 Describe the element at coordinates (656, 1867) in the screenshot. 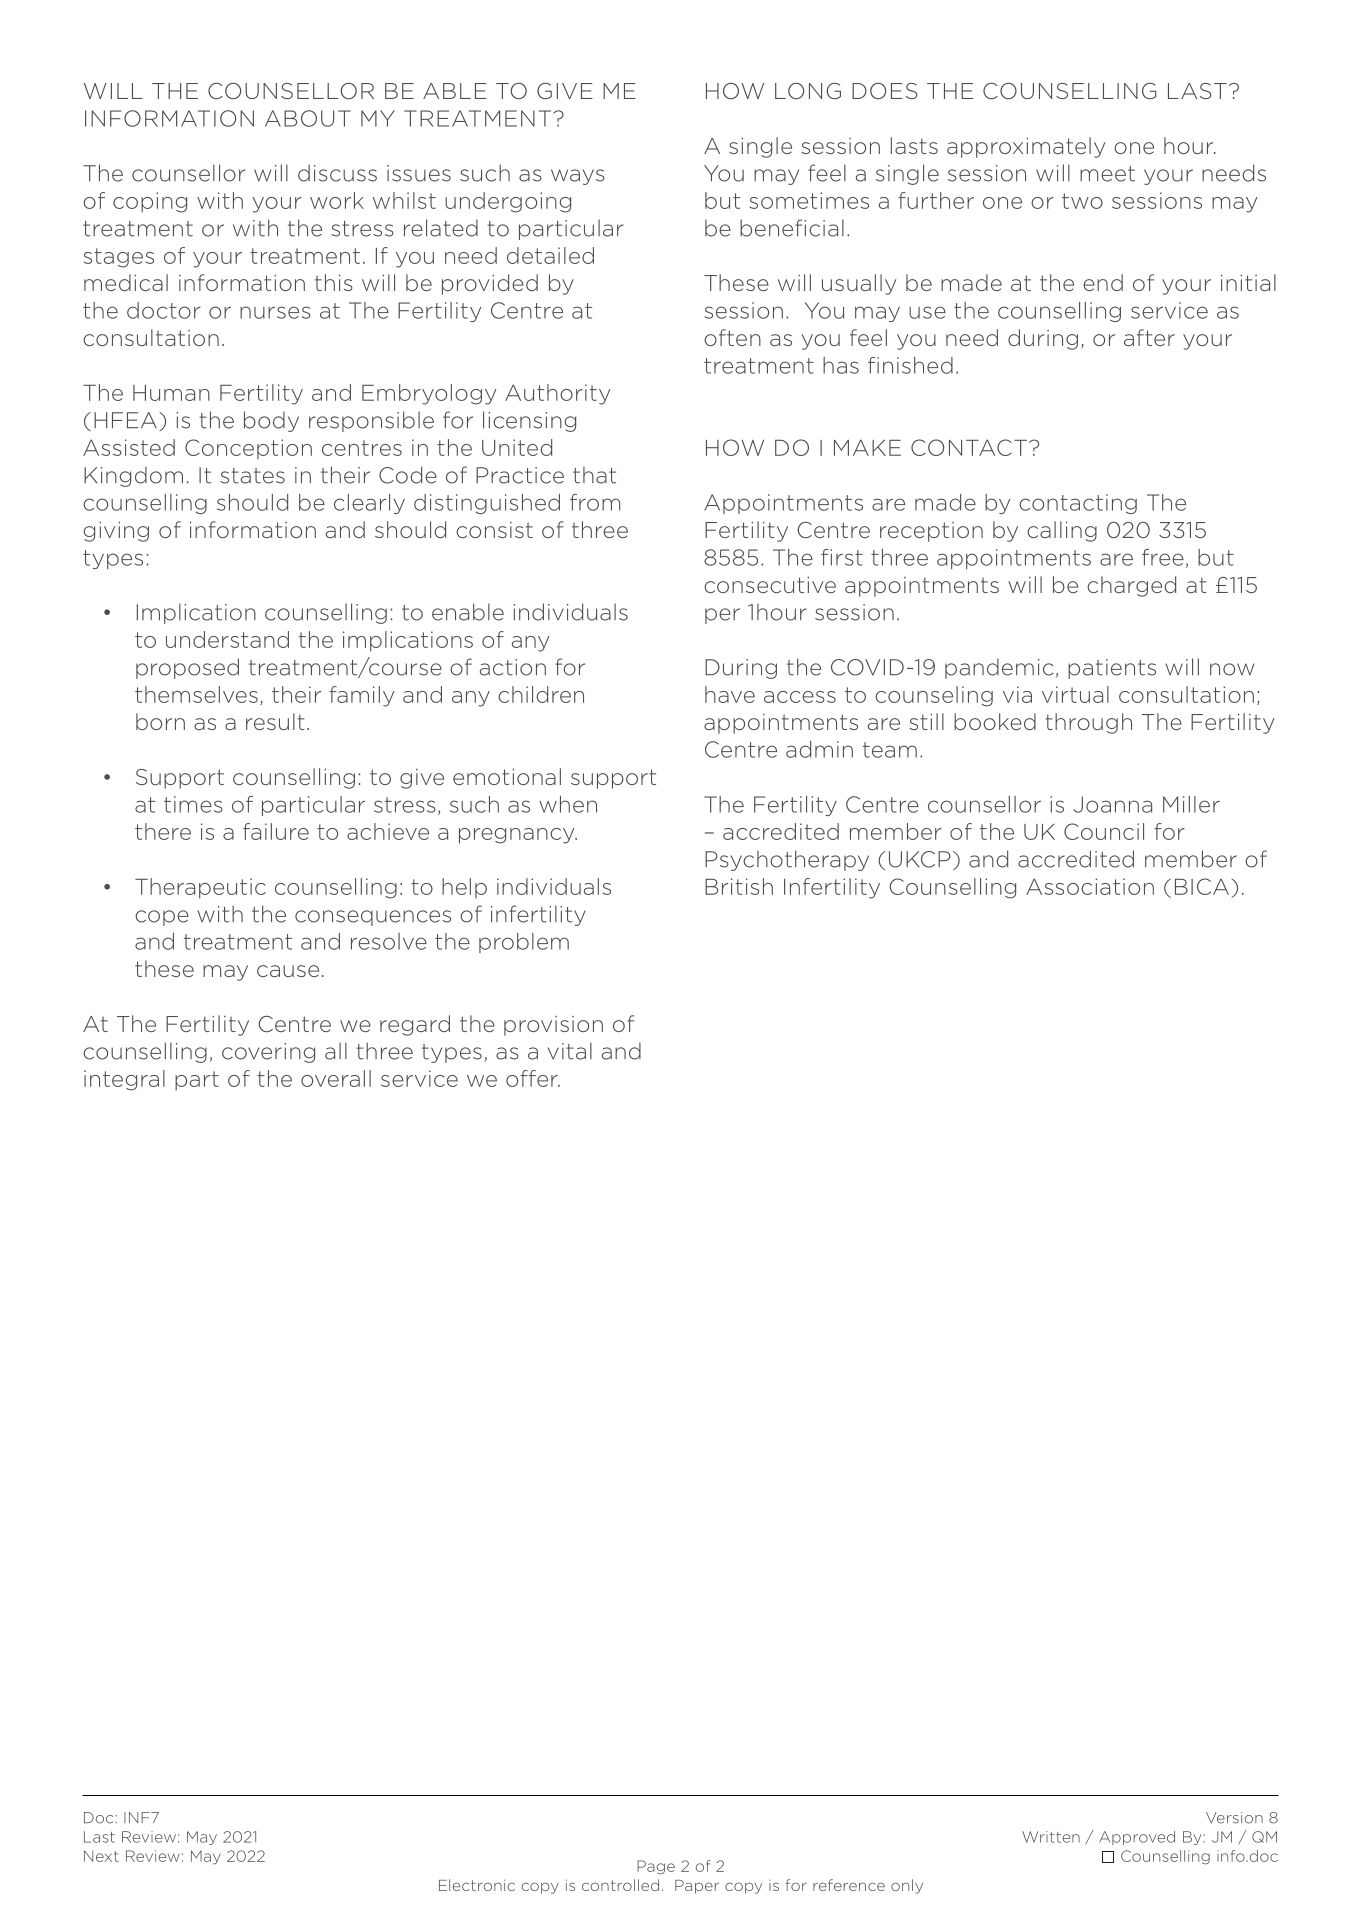

I see `Page` at that location.
